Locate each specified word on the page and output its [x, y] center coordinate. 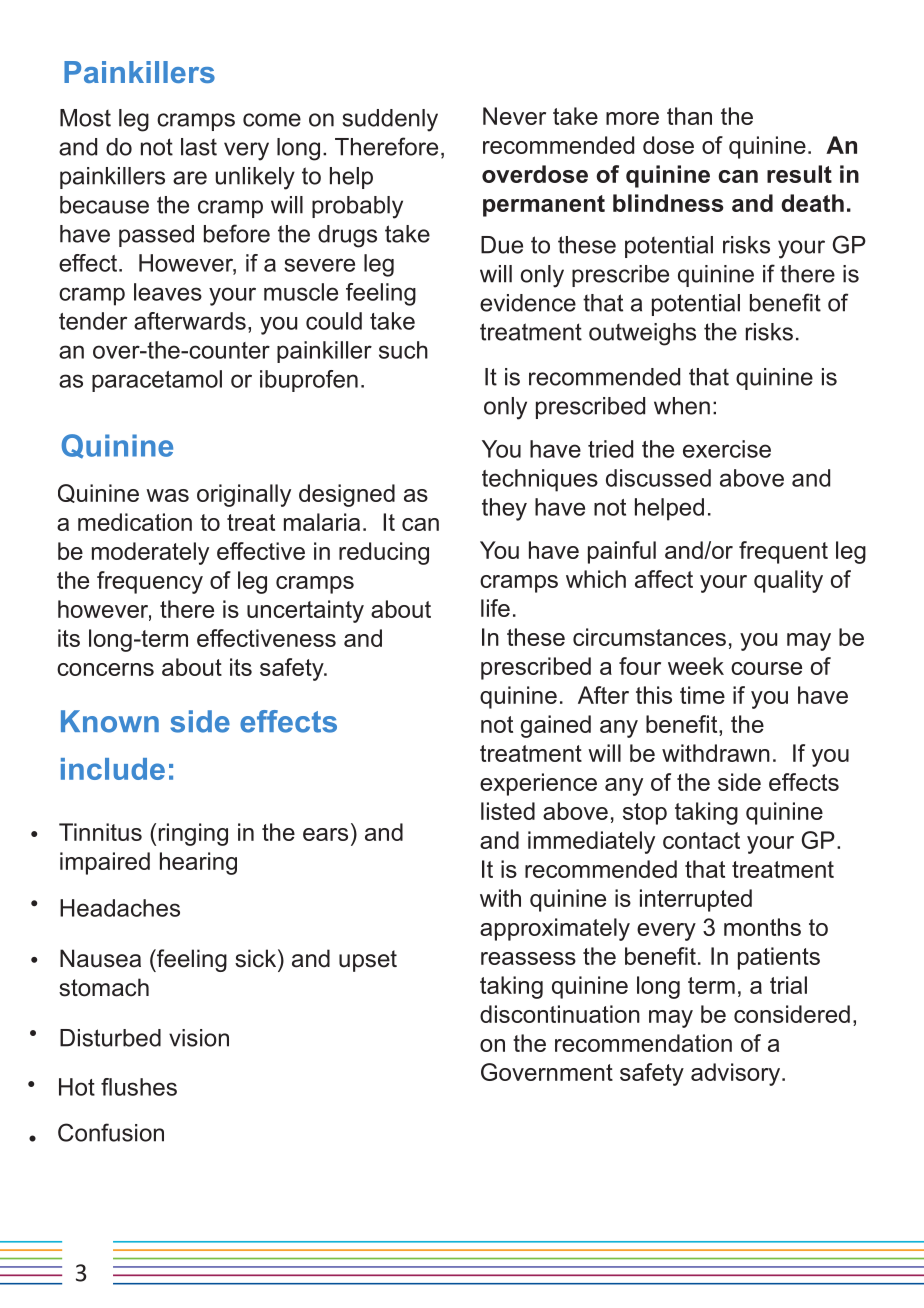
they [504, 509]
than [689, 116]
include [113, 769]
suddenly [390, 120]
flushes [139, 1087]
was [167, 495]
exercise [727, 449]
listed [508, 811]
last [199, 147]
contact [701, 840]
